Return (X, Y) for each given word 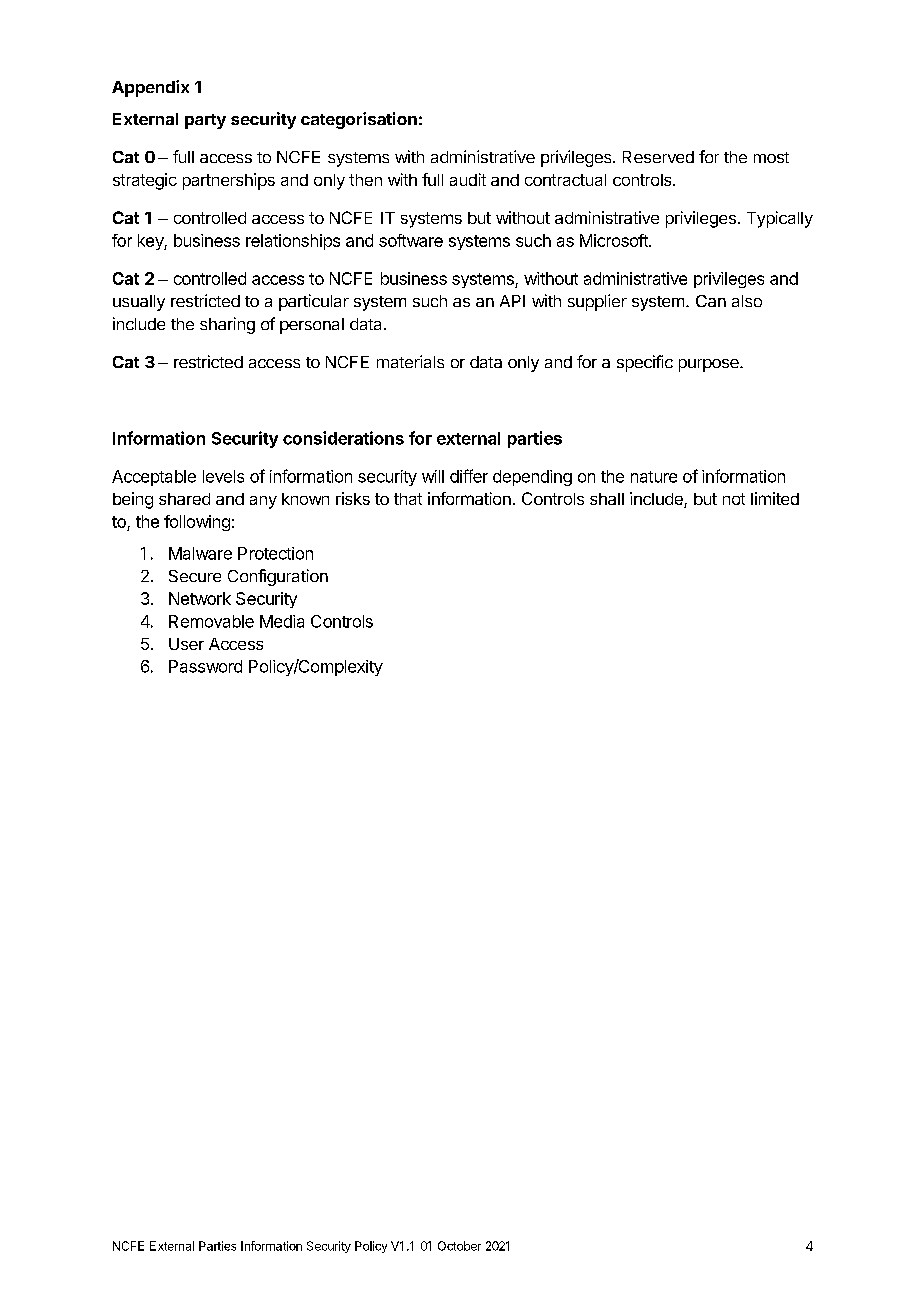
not (734, 499)
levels (223, 476)
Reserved (658, 157)
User (186, 644)
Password (205, 666)
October (459, 1246)
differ (469, 476)
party (205, 121)
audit (468, 179)
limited (775, 498)
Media (282, 621)
